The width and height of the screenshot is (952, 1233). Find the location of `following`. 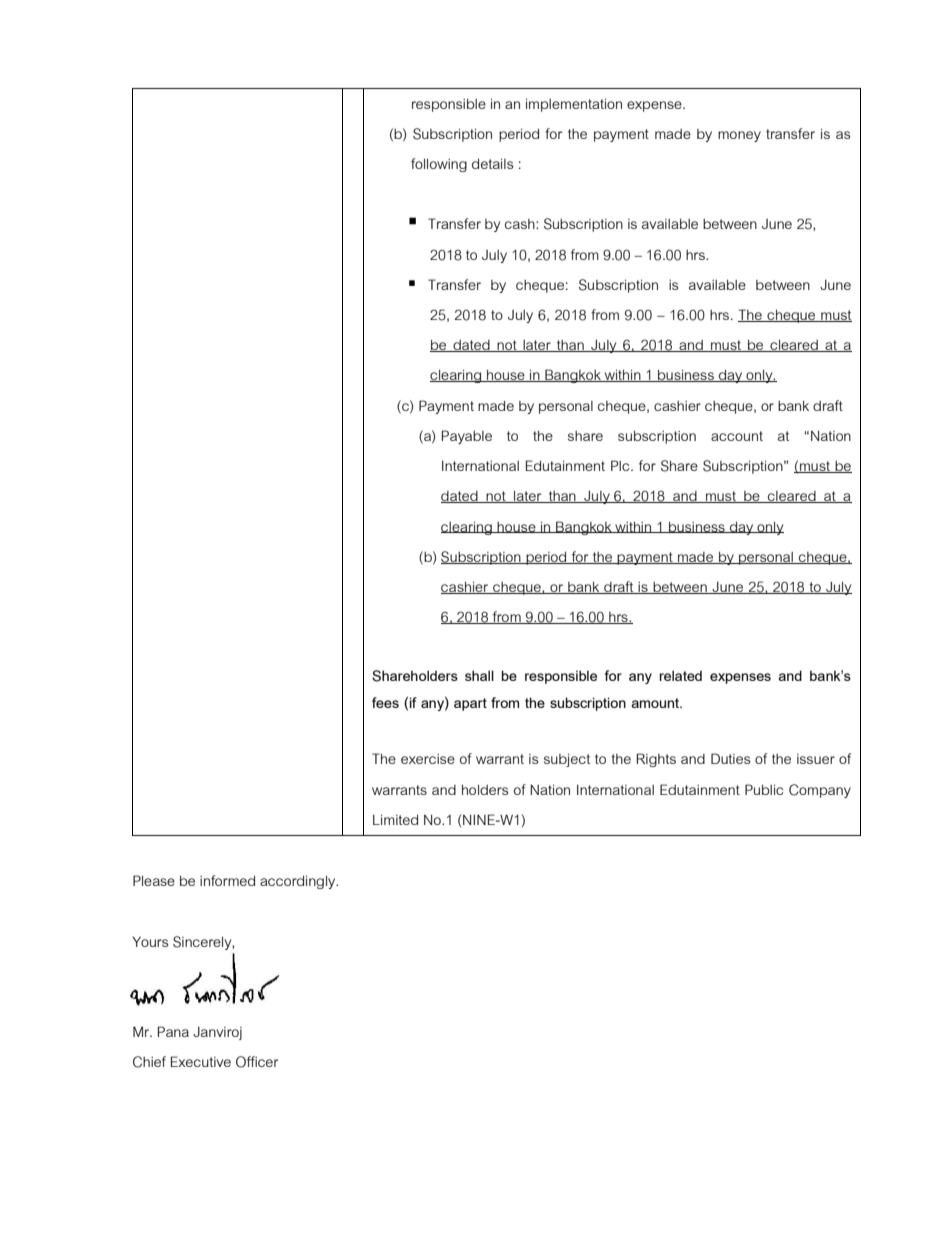

following is located at coordinates (439, 165).
